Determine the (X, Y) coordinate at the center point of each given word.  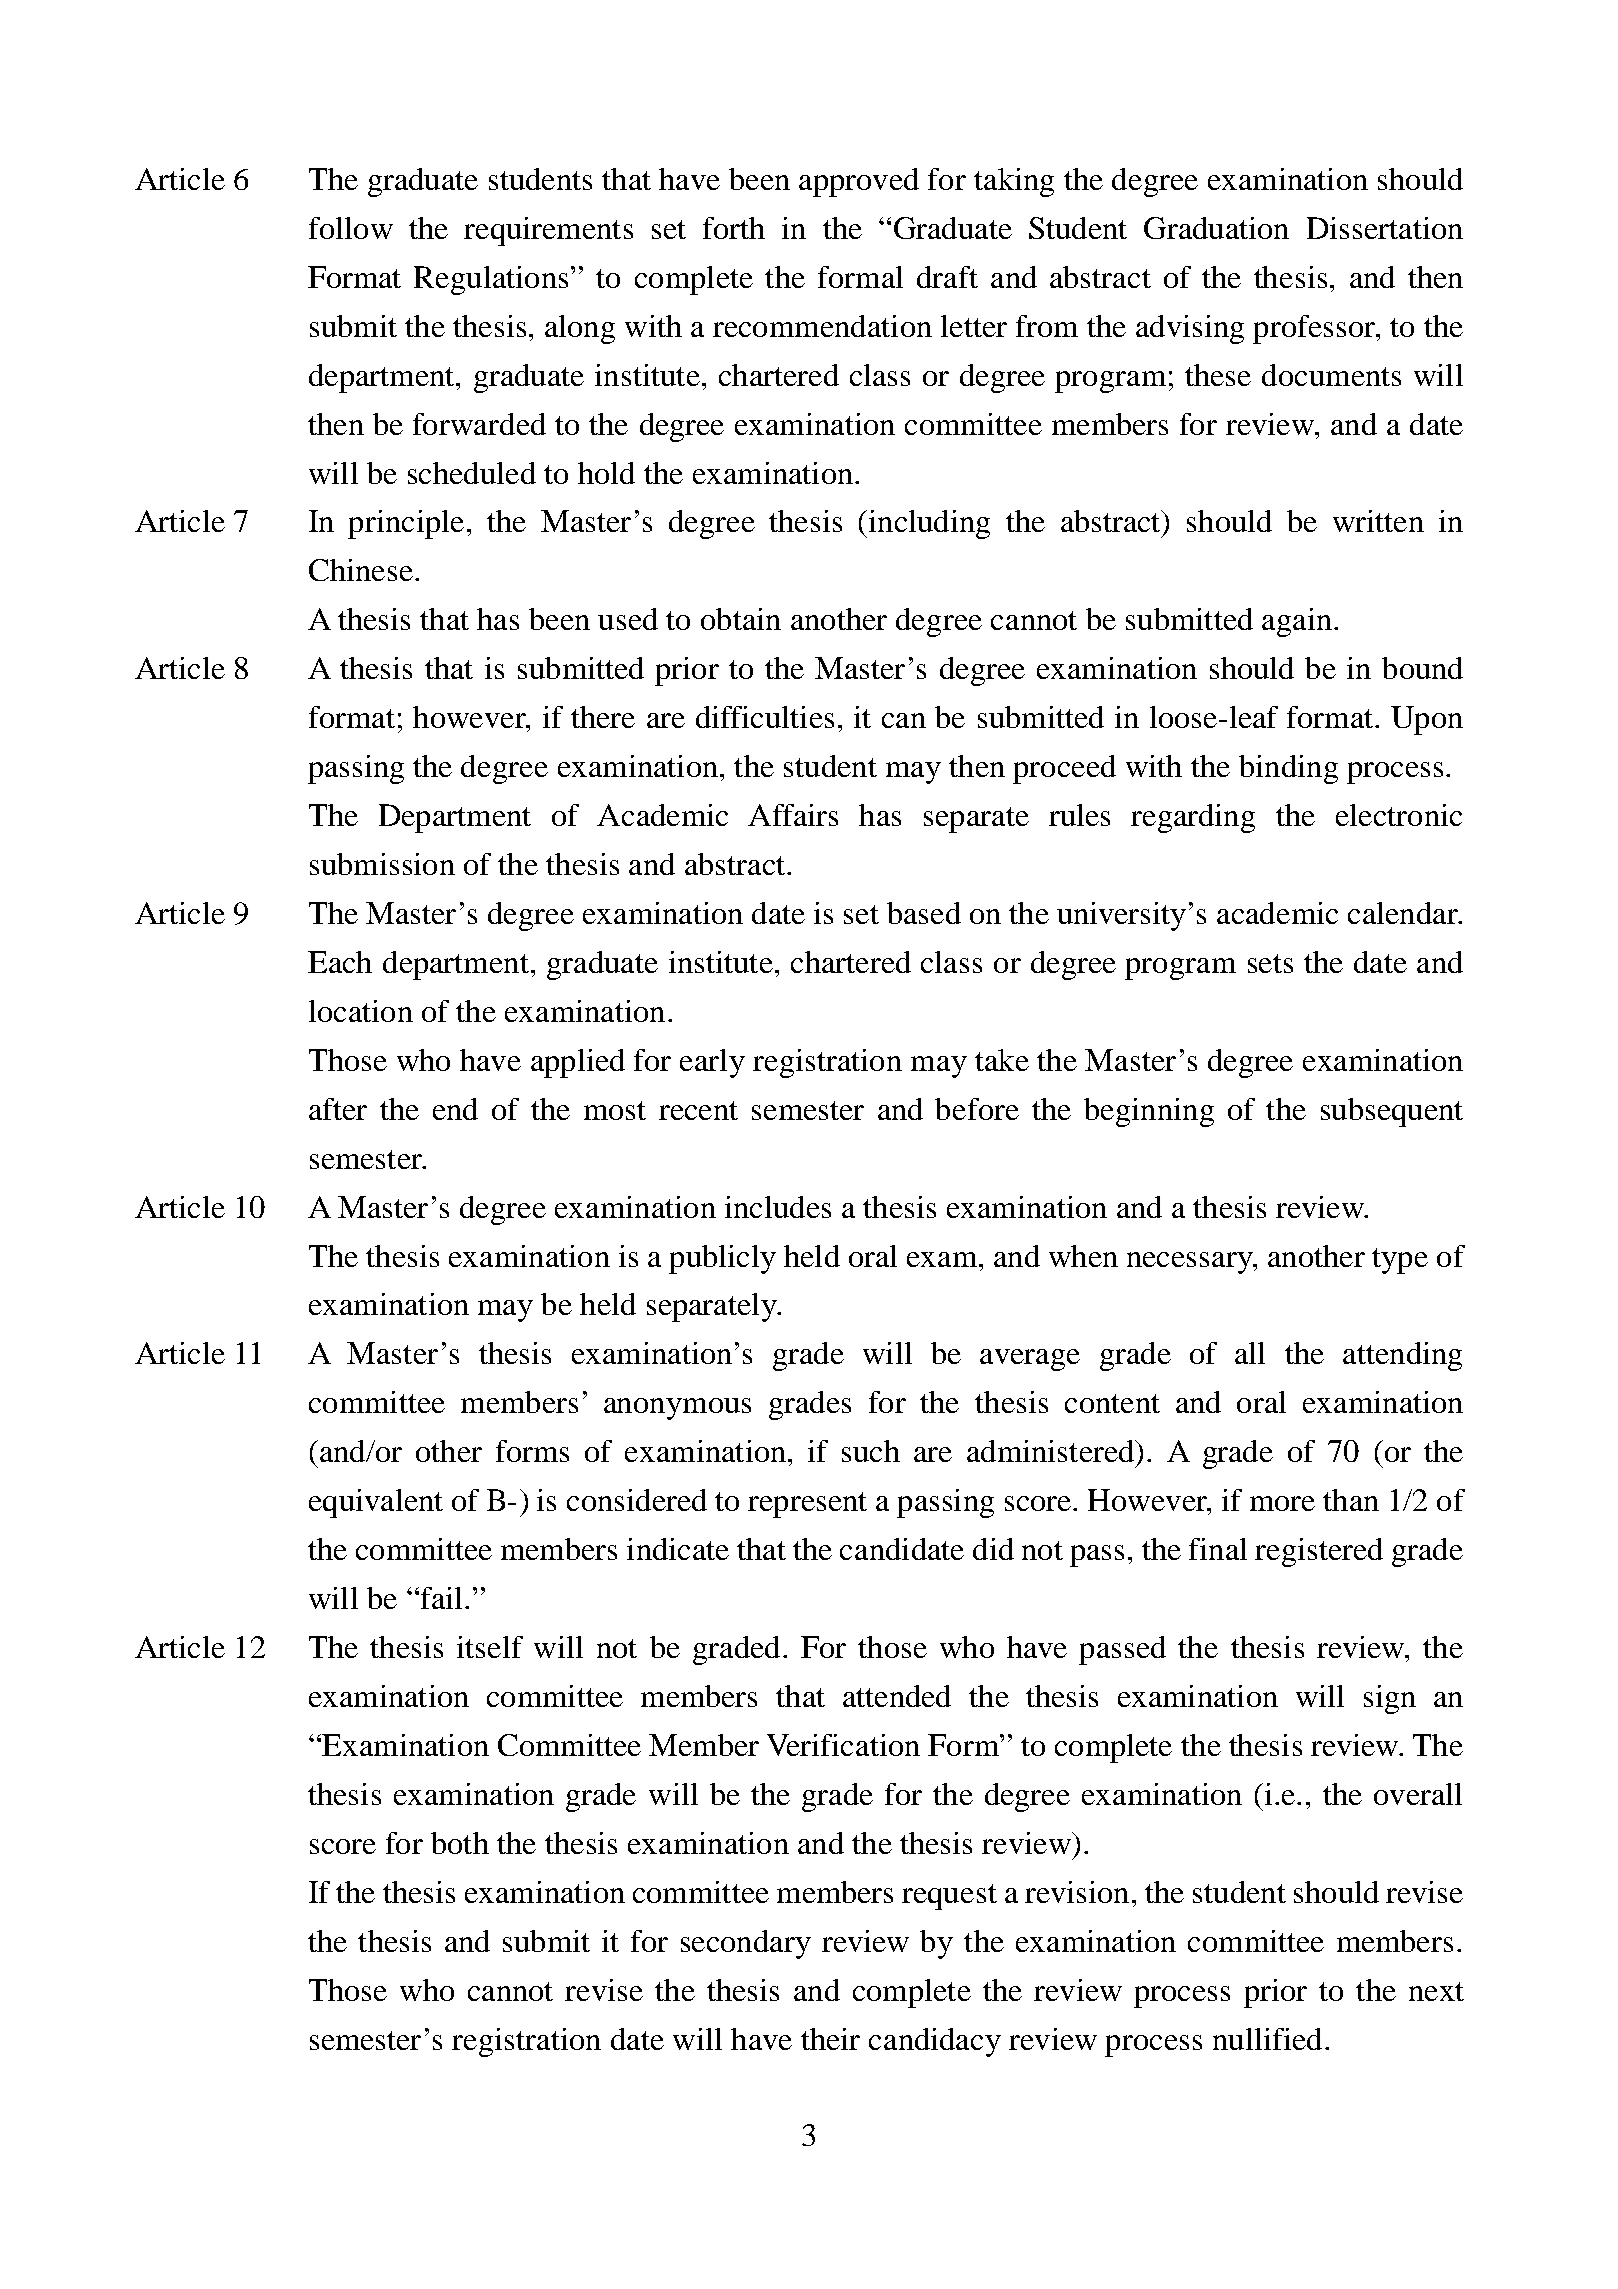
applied (578, 1063)
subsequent (1392, 1112)
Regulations (491, 280)
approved (859, 182)
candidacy (935, 2042)
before (977, 1109)
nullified (1267, 2039)
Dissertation (1385, 228)
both (460, 1843)
